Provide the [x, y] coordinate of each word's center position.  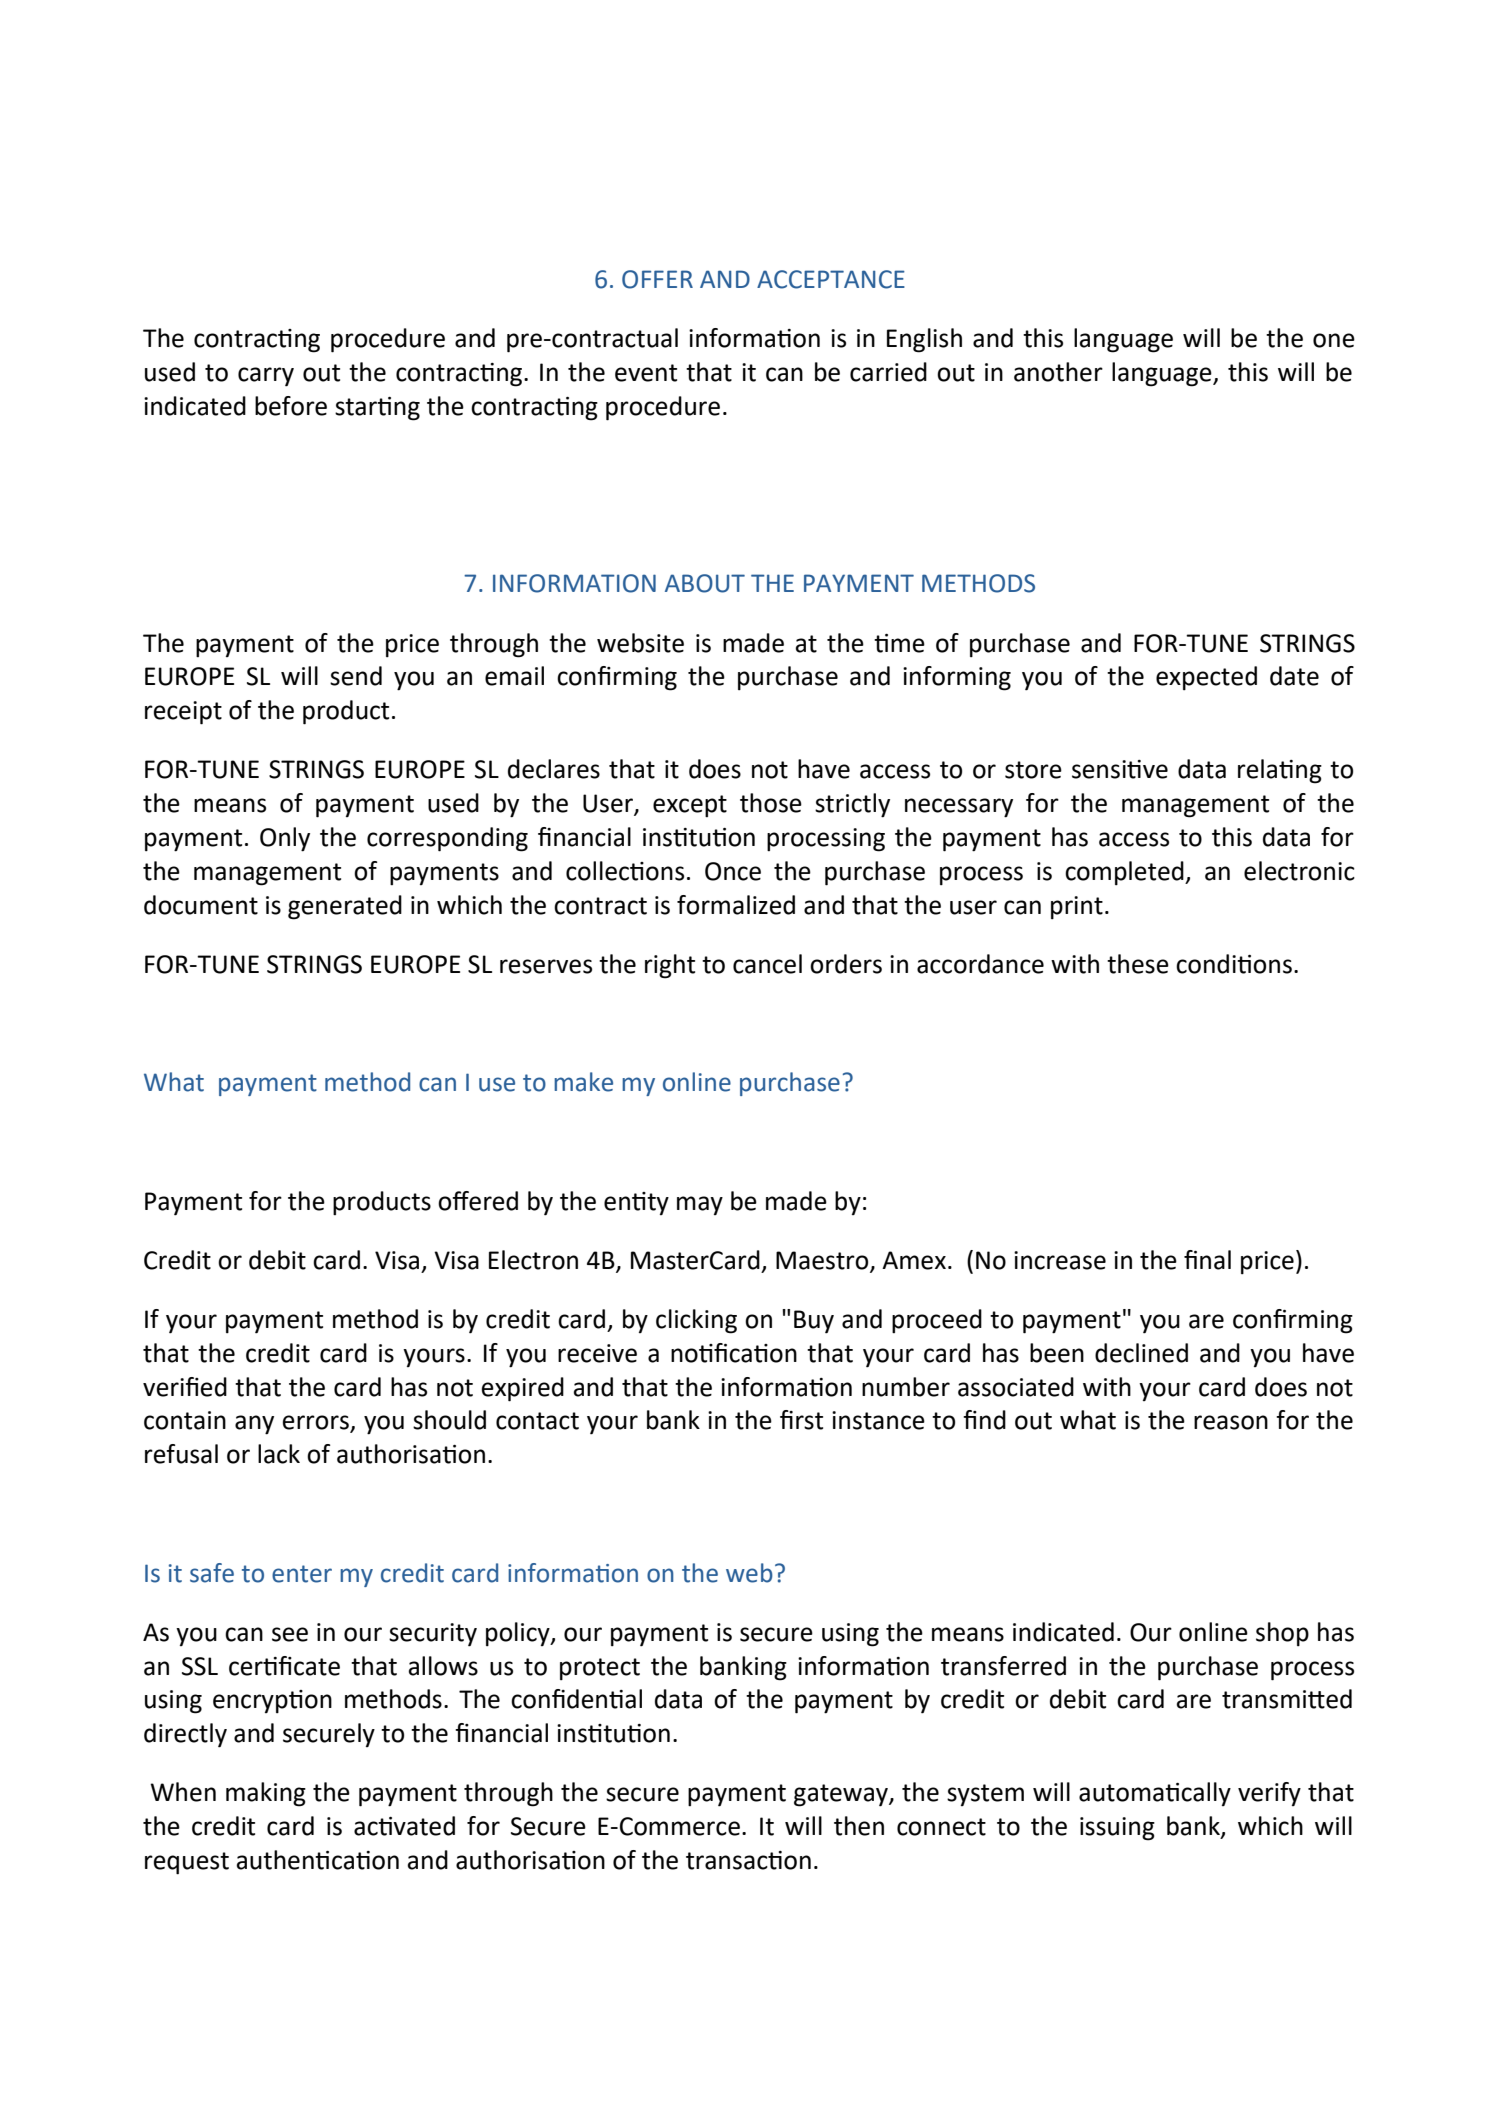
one [1334, 340]
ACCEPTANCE [831, 279]
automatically [1155, 1794]
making [266, 1794]
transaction [748, 1860]
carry [266, 377]
